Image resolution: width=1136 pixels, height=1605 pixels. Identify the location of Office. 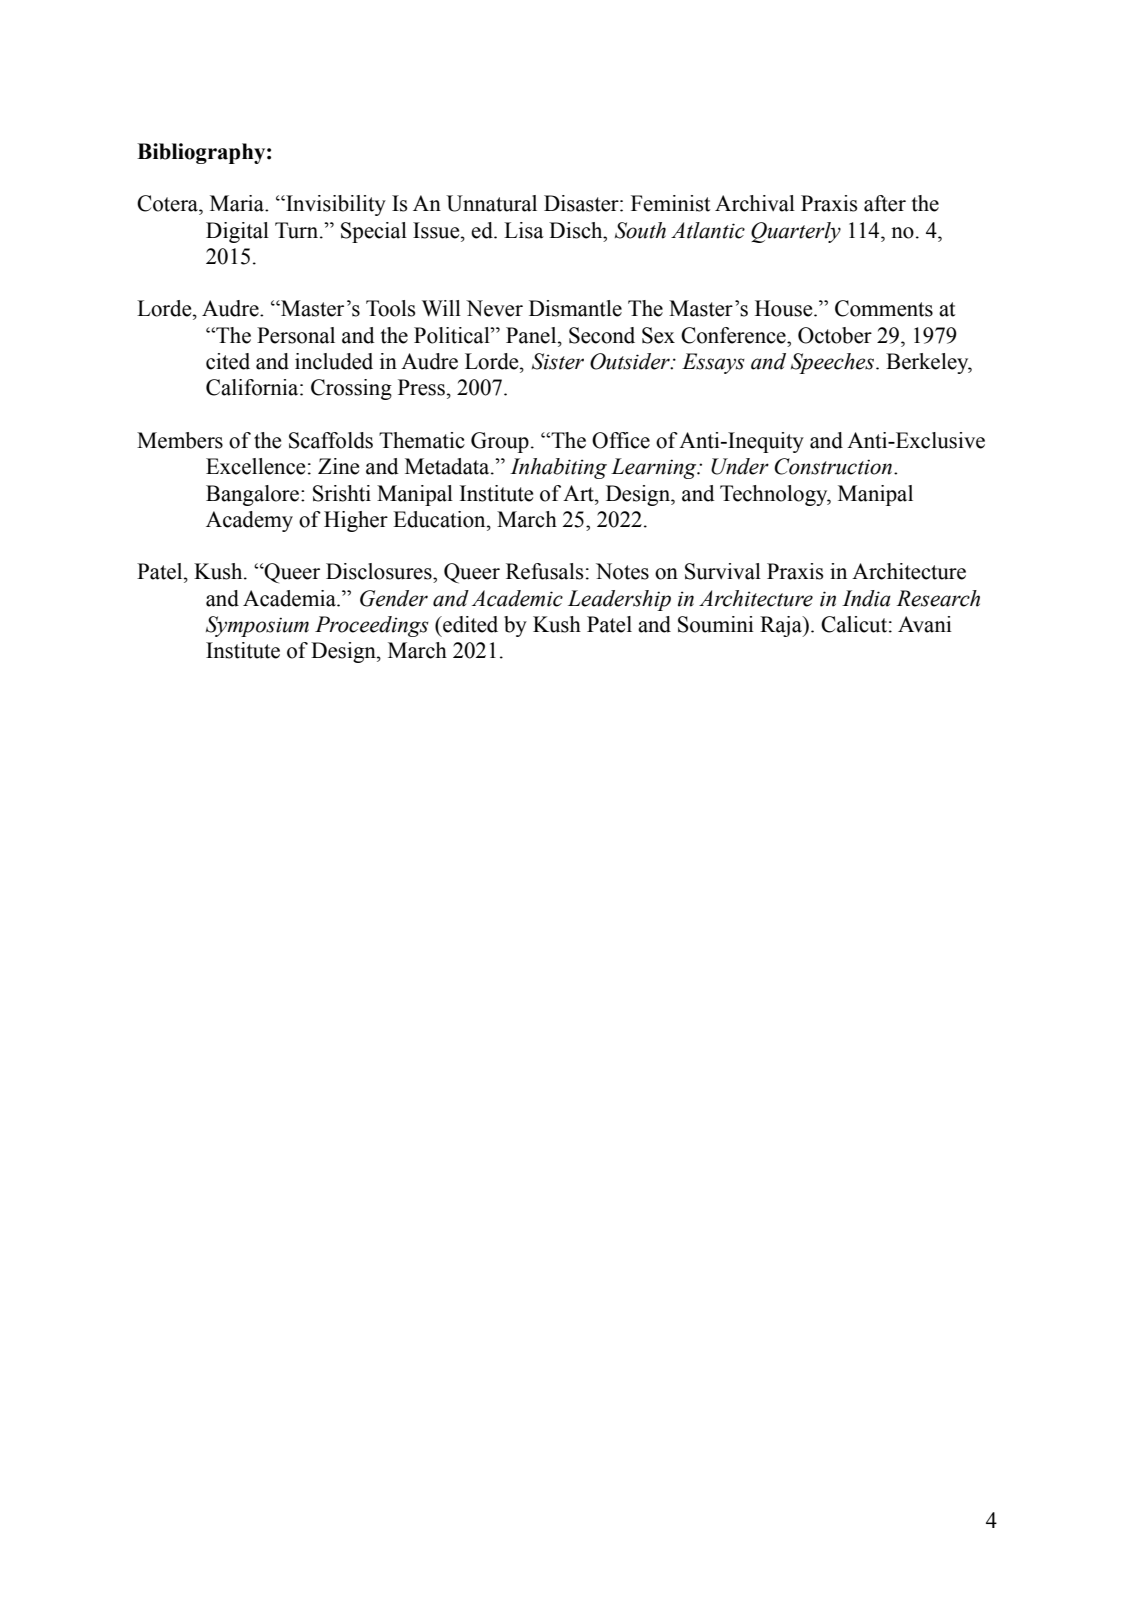
(621, 440).
